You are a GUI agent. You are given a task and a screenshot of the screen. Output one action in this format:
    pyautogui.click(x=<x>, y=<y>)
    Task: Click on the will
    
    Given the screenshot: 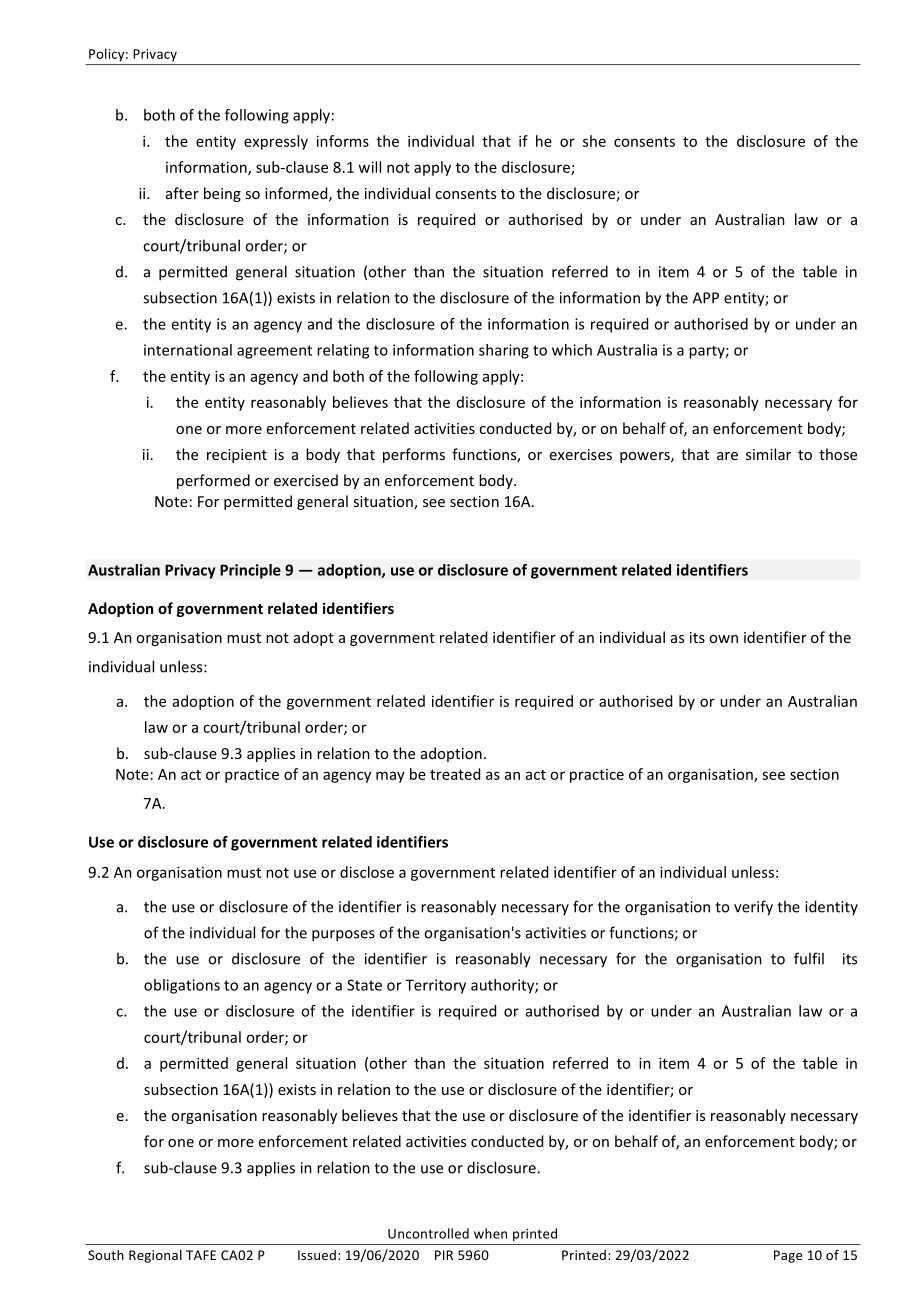 What is the action you would take?
    pyautogui.click(x=369, y=167)
